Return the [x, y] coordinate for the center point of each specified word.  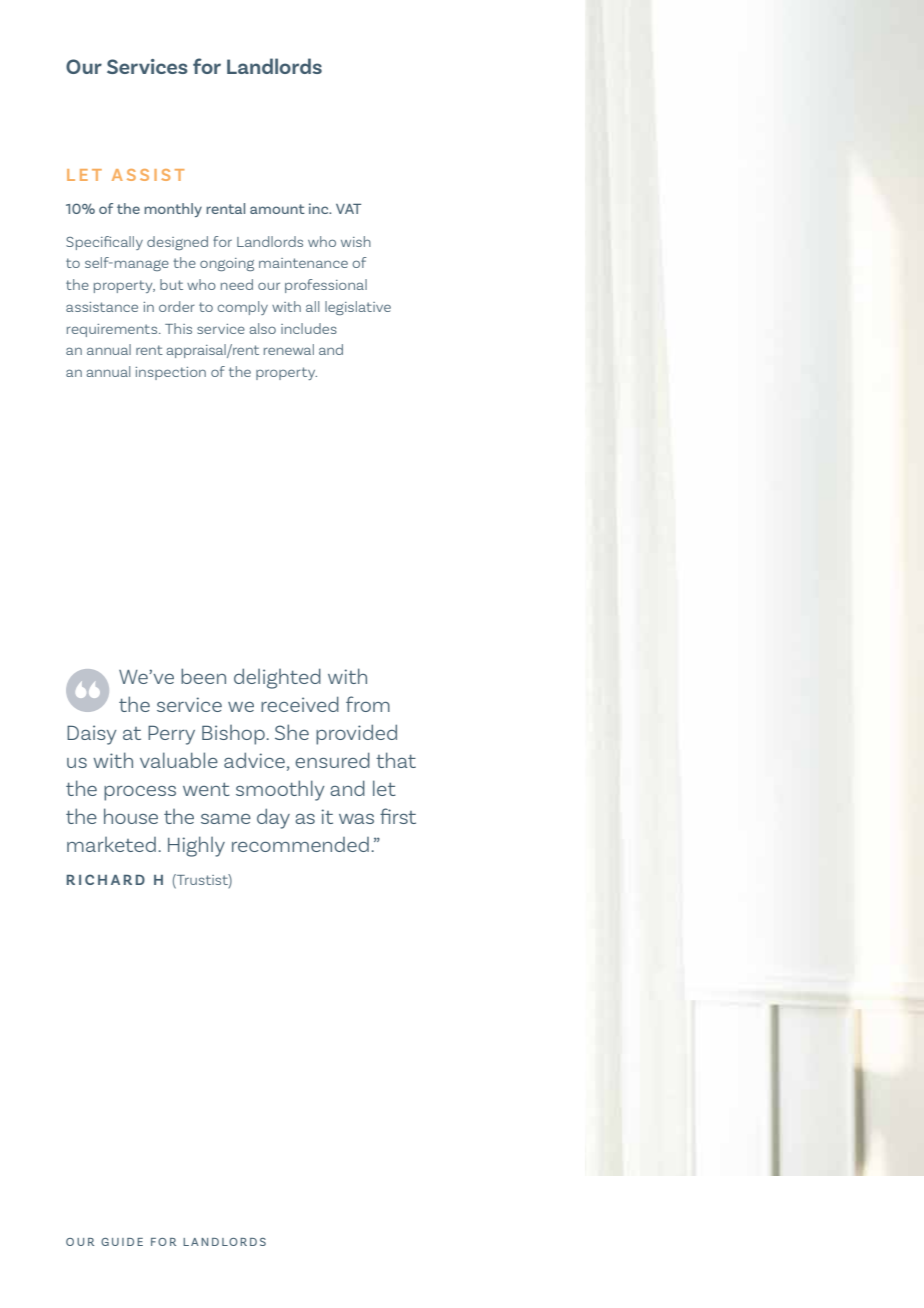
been [203, 676]
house [131, 816]
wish [356, 241]
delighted [277, 678]
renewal [289, 349]
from [368, 704]
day [273, 818]
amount [277, 209]
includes [309, 328]
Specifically [104, 243]
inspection [170, 373]
